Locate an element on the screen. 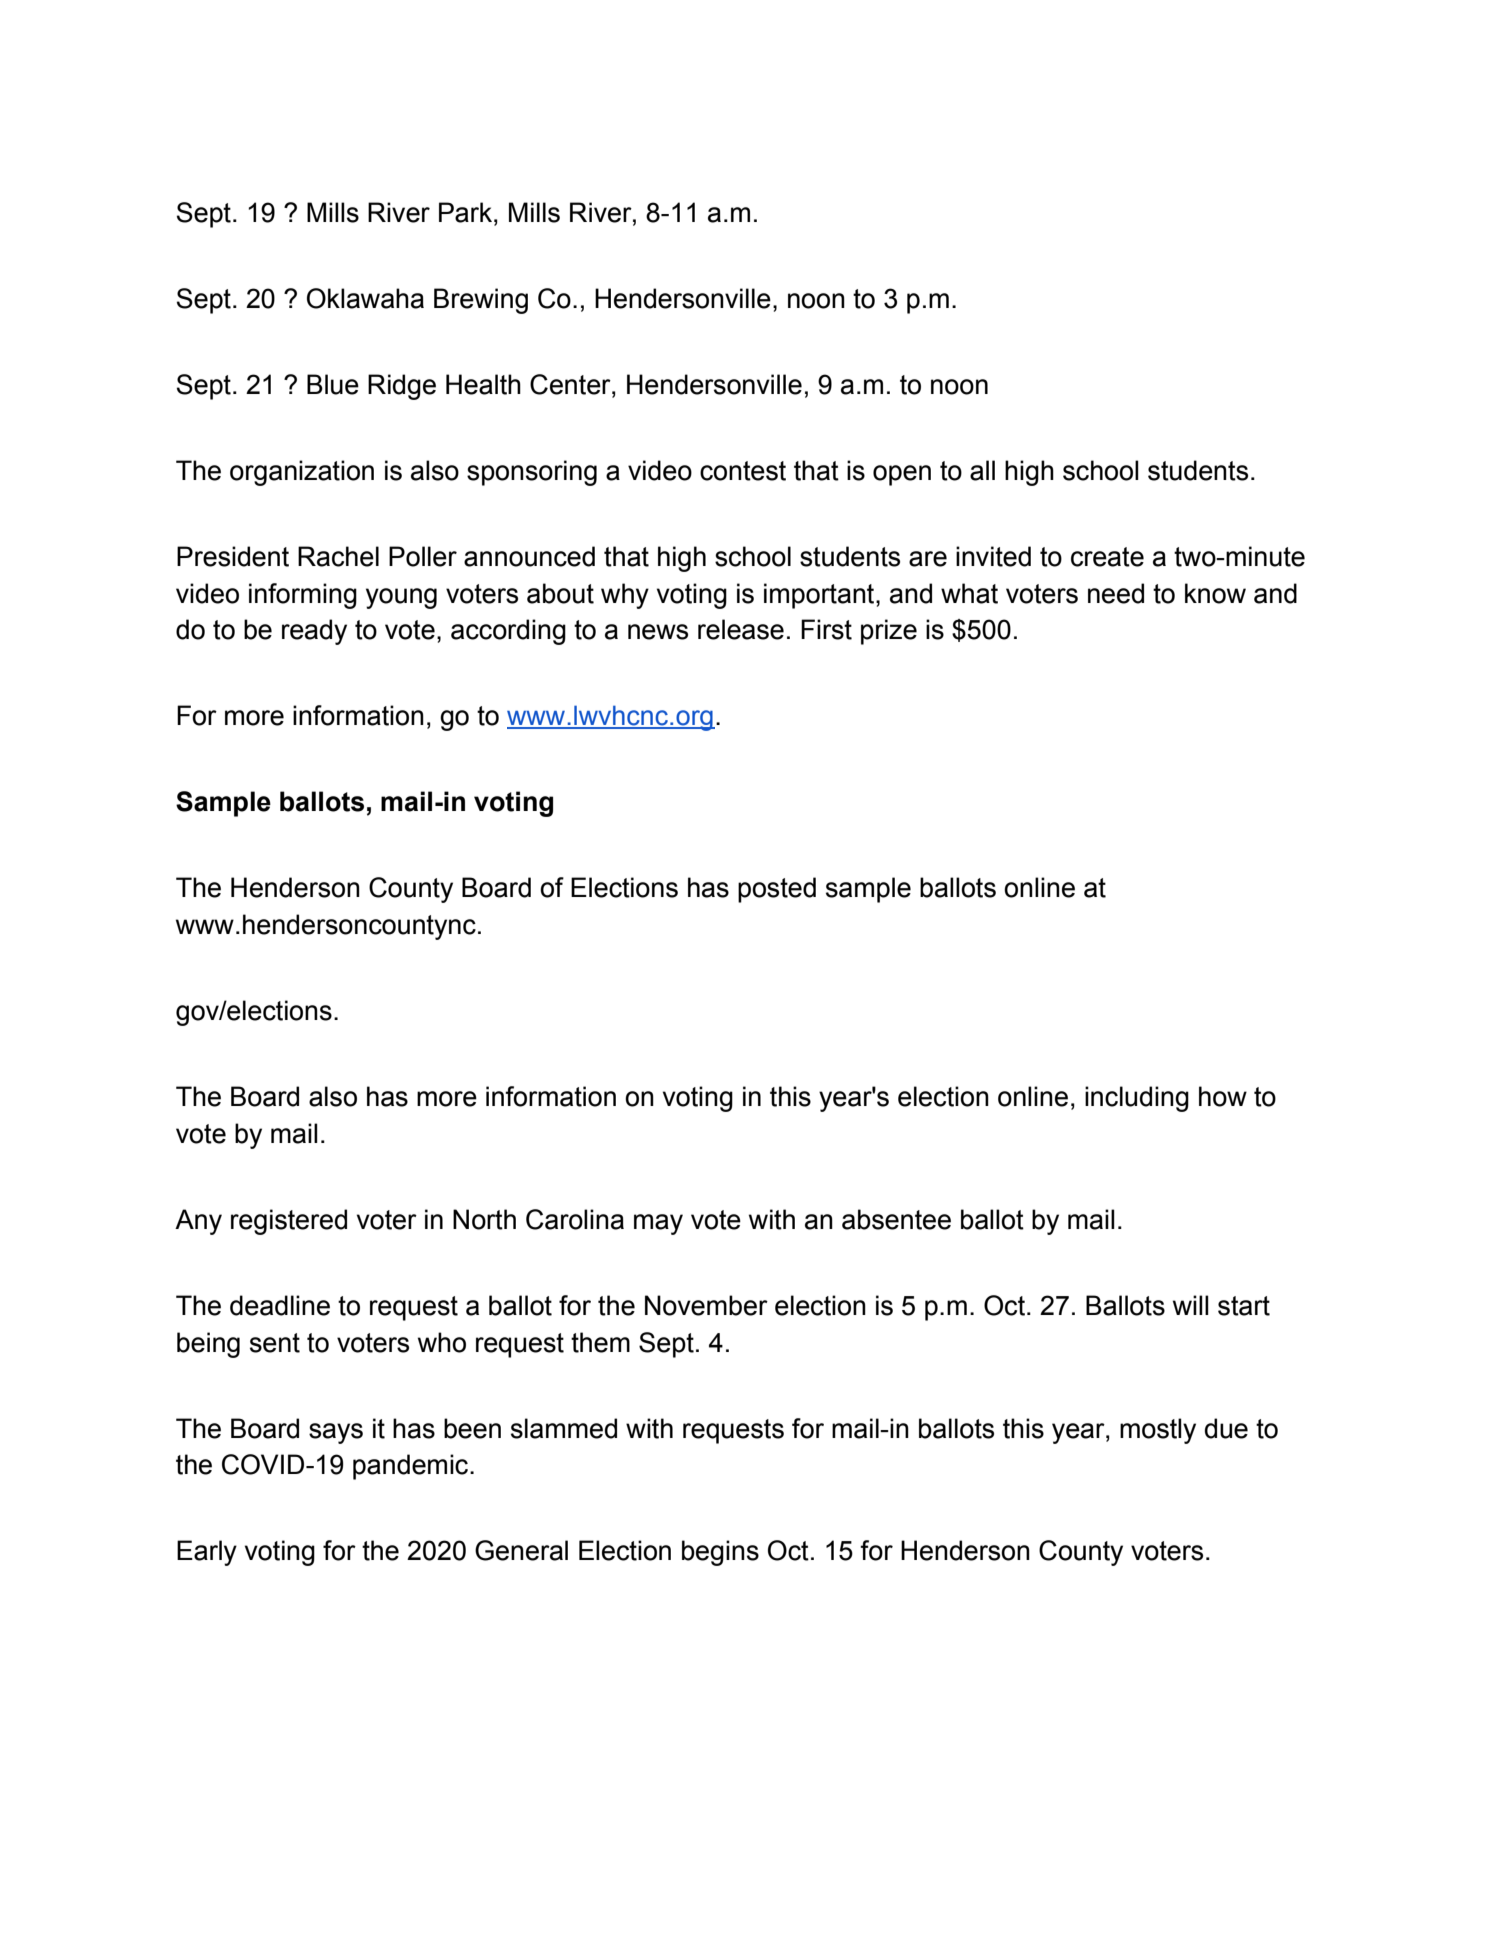 This screenshot has height=1934, width=1495. including is located at coordinates (1137, 1099).
